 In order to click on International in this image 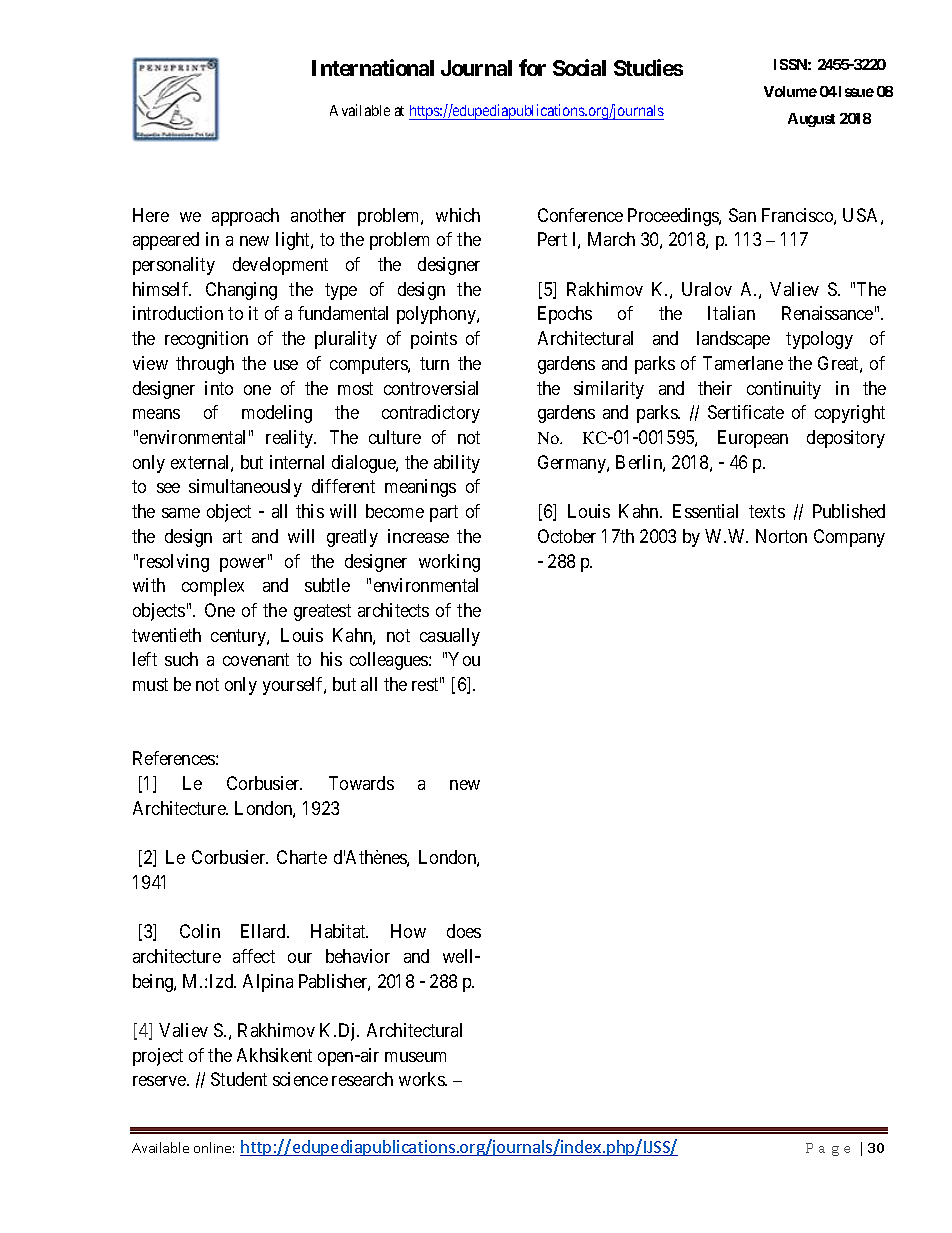, I will do `click(373, 67)`.
